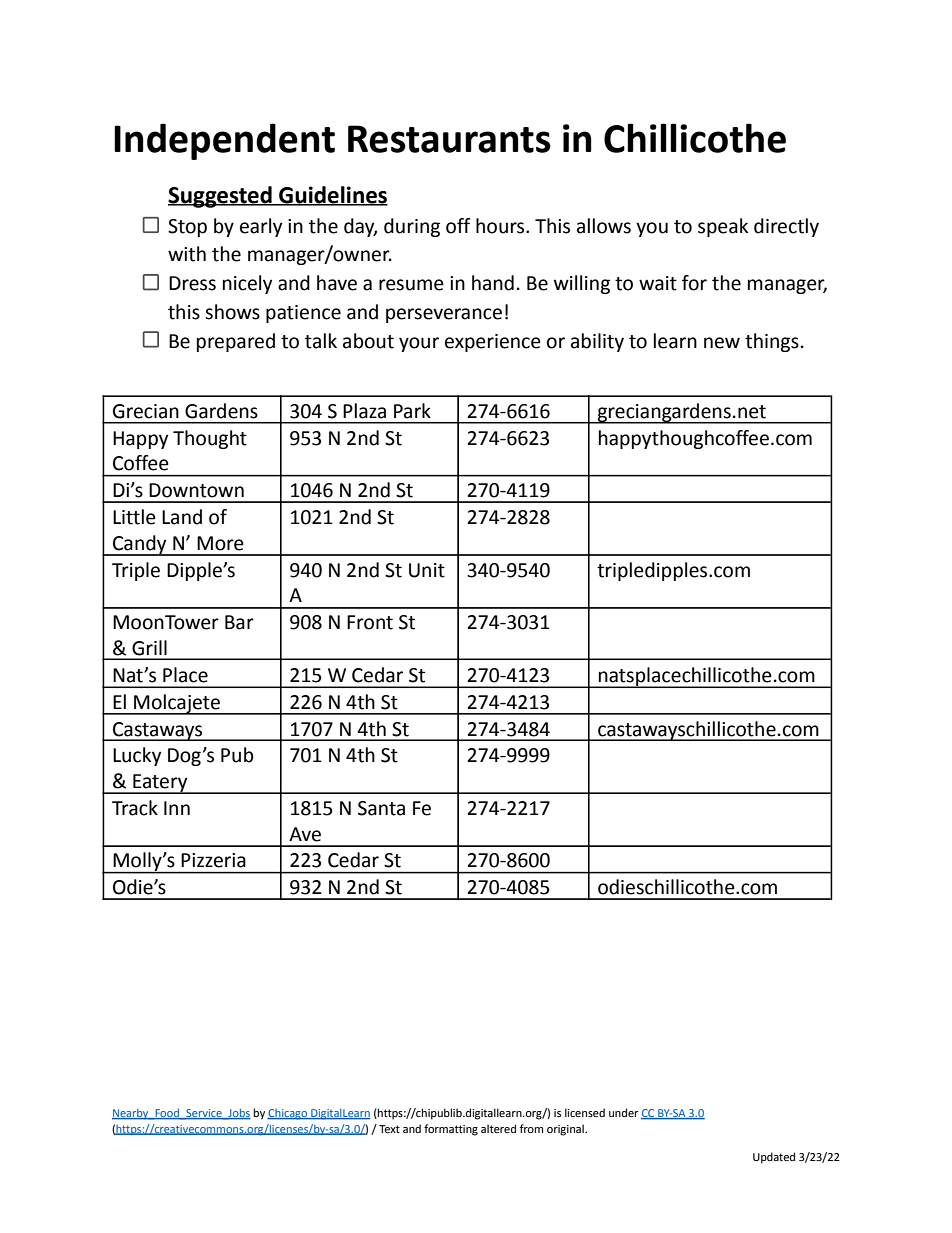  What do you see at coordinates (221, 197) in the screenshot?
I see `Suggested` at bounding box center [221, 197].
